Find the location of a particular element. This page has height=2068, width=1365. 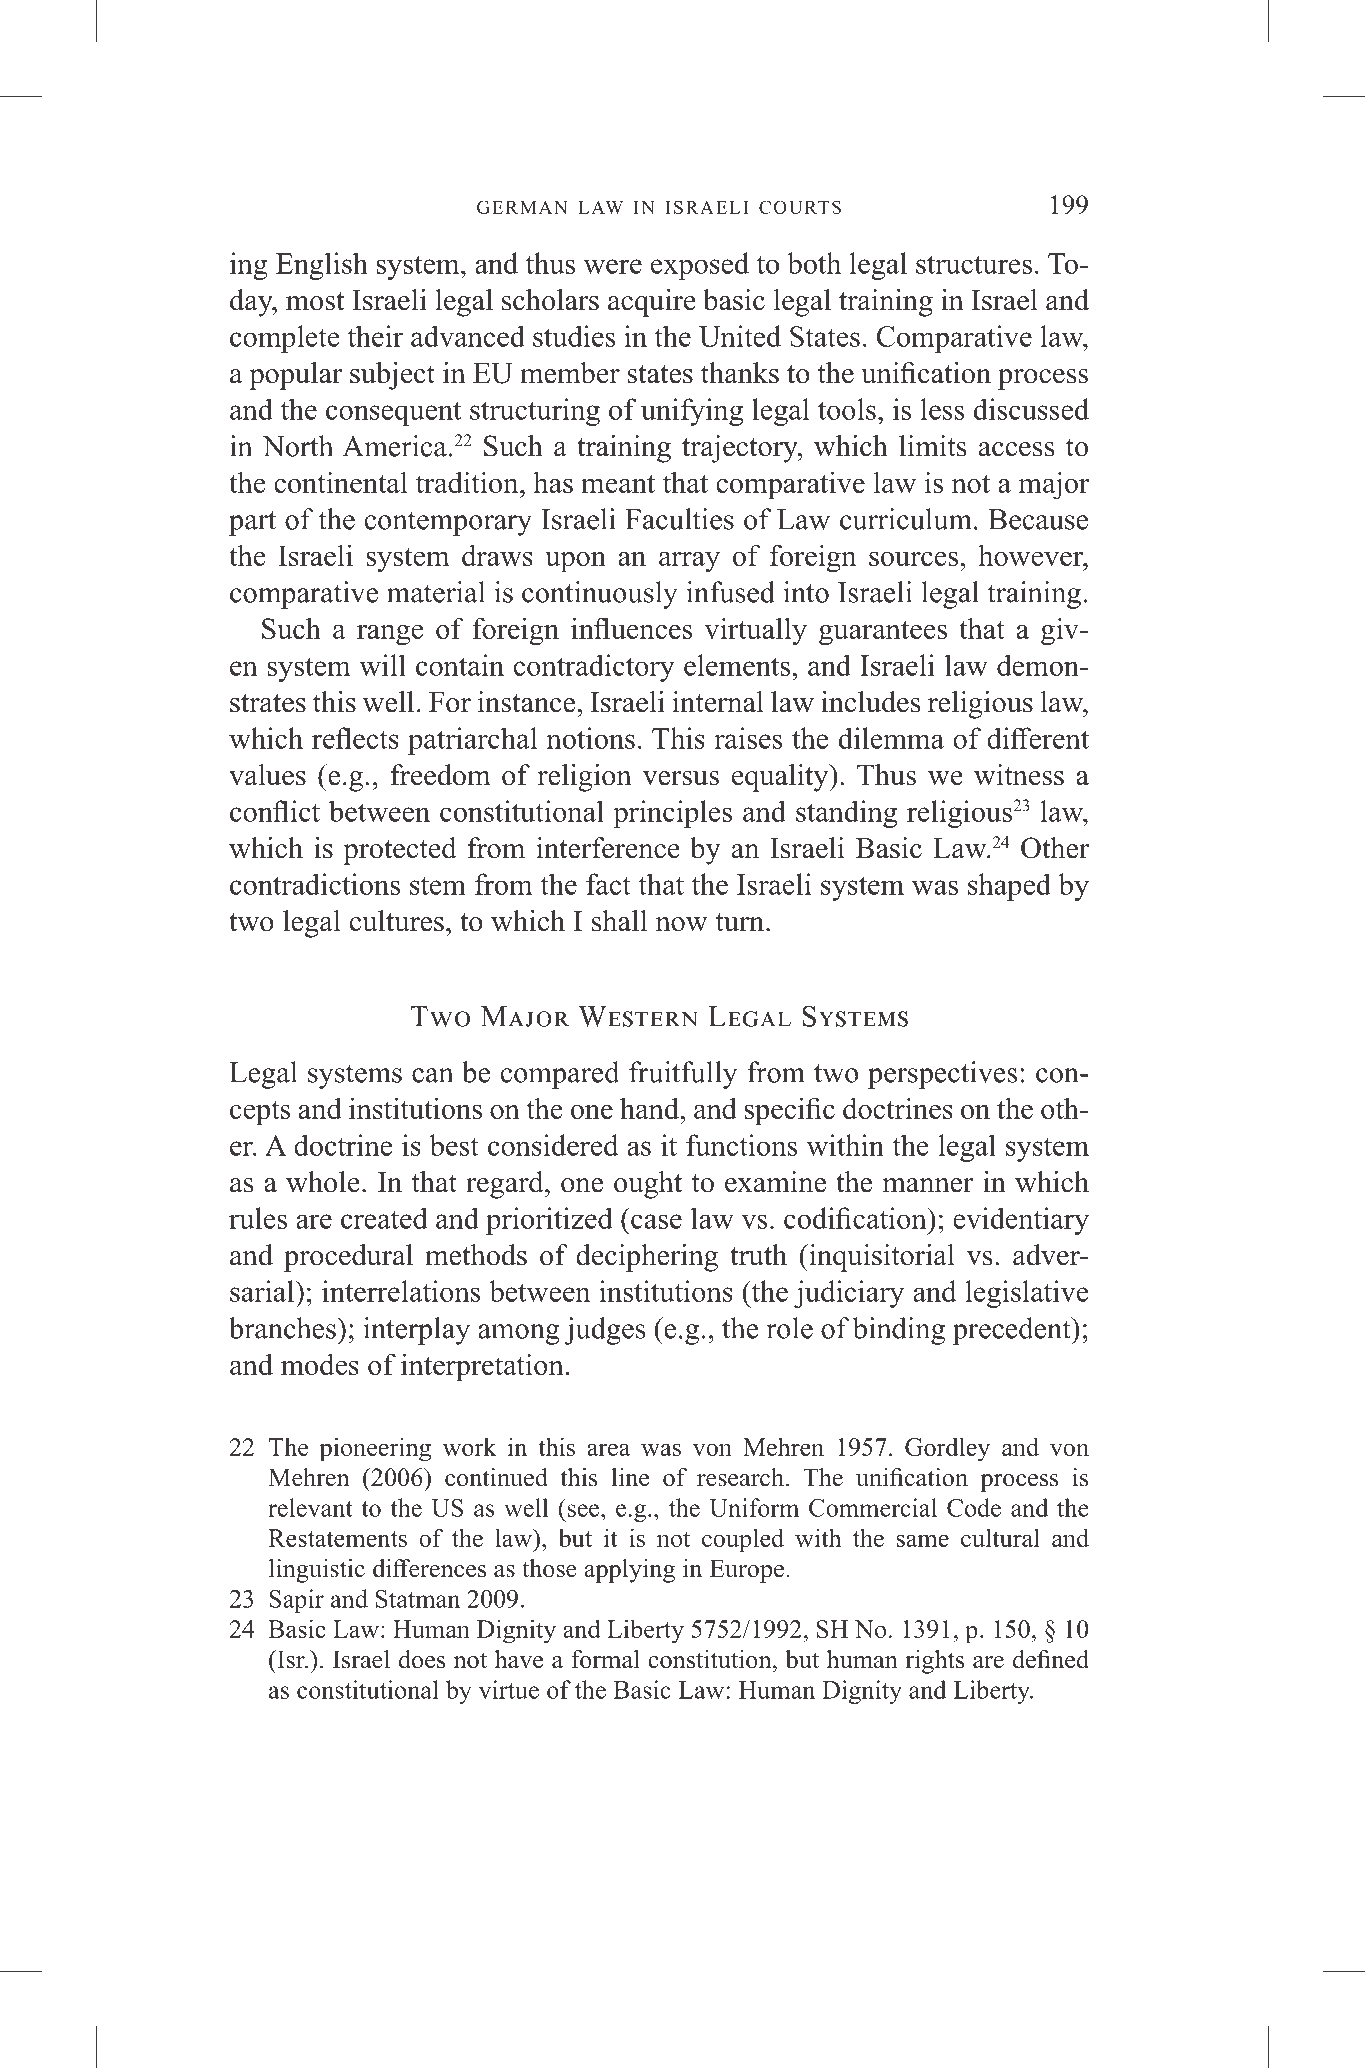

rights is located at coordinates (934, 1662).
